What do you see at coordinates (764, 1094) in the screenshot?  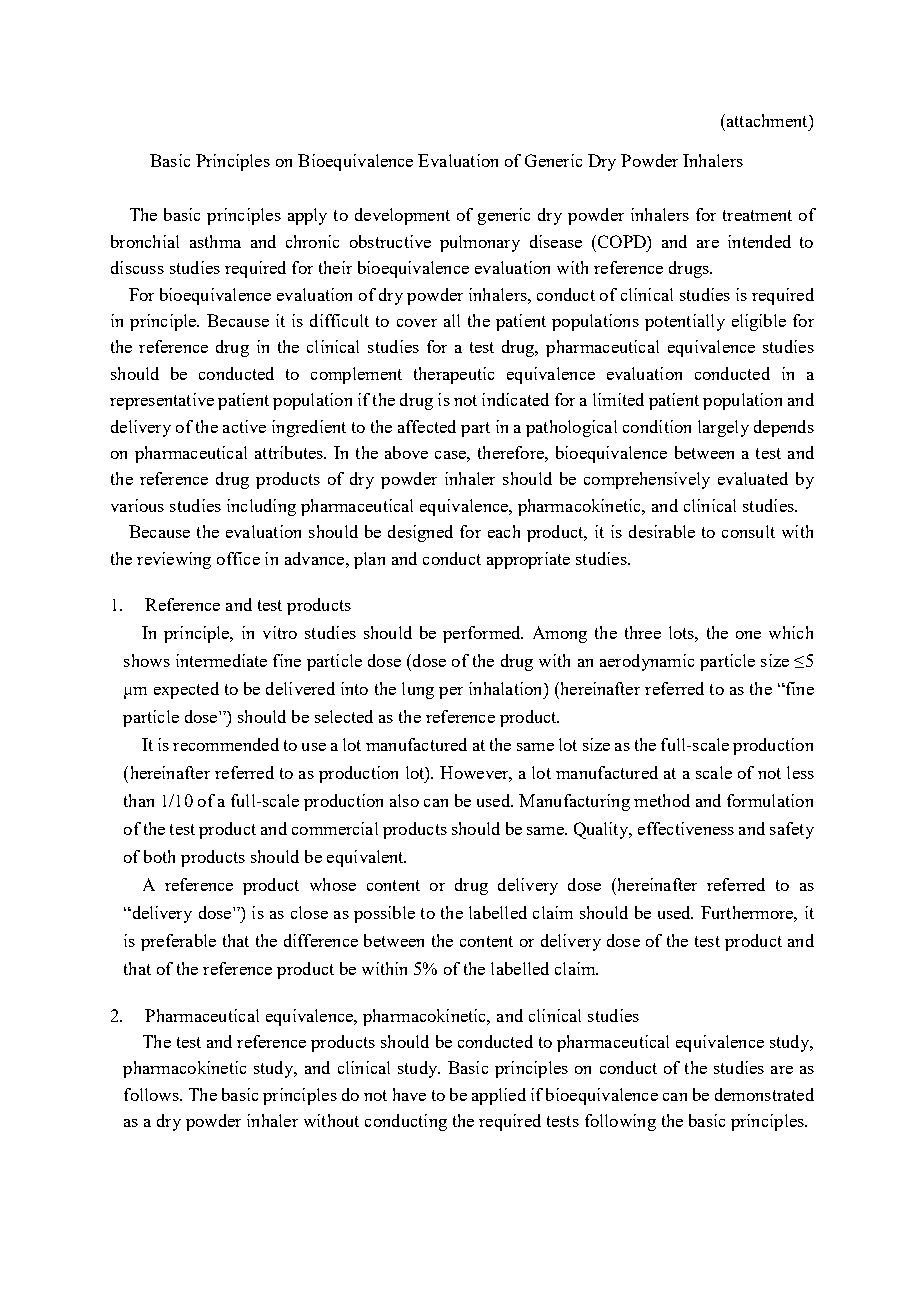 I see `demonstrated` at bounding box center [764, 1094].
